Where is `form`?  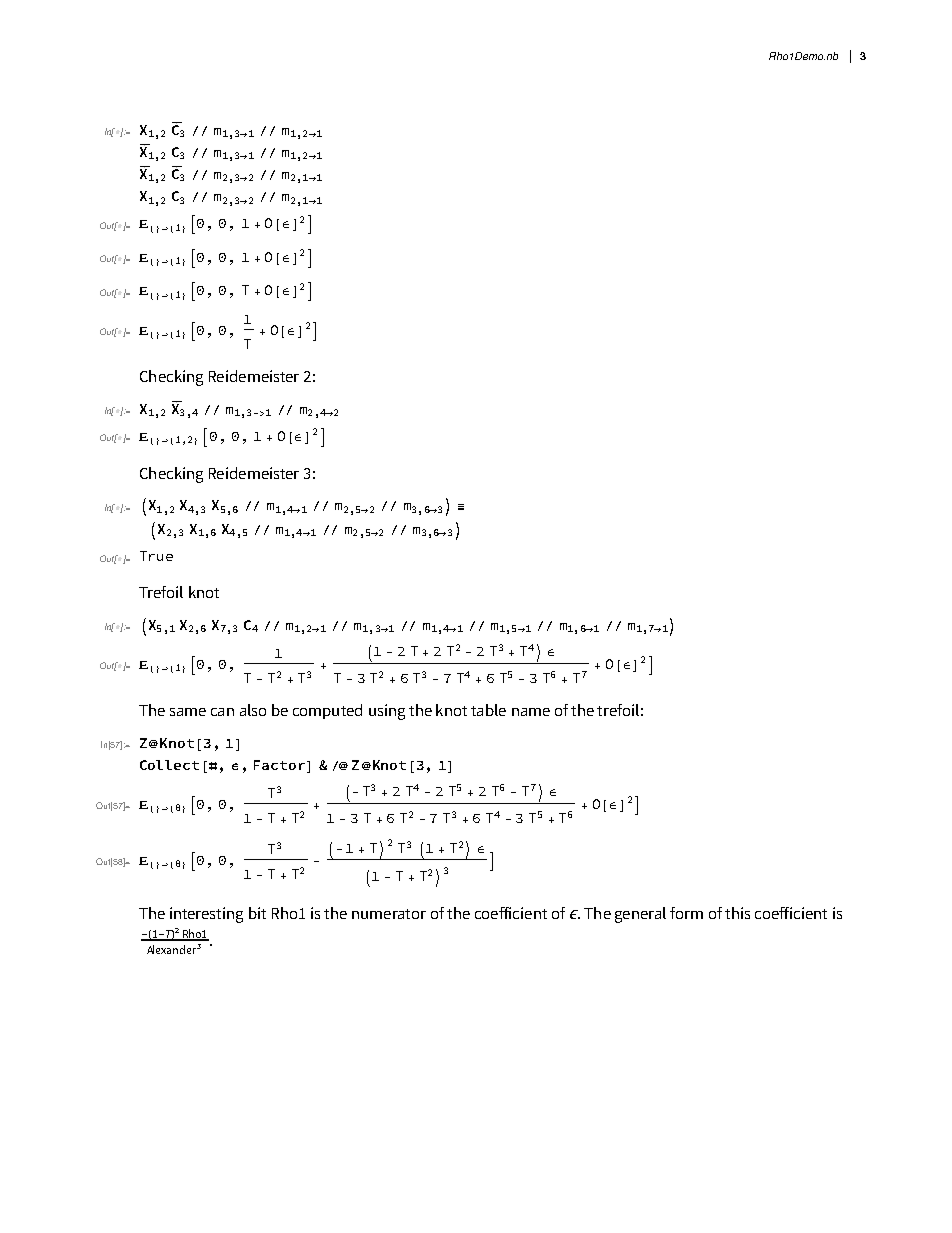 form is located at coordinates (686, 913).
